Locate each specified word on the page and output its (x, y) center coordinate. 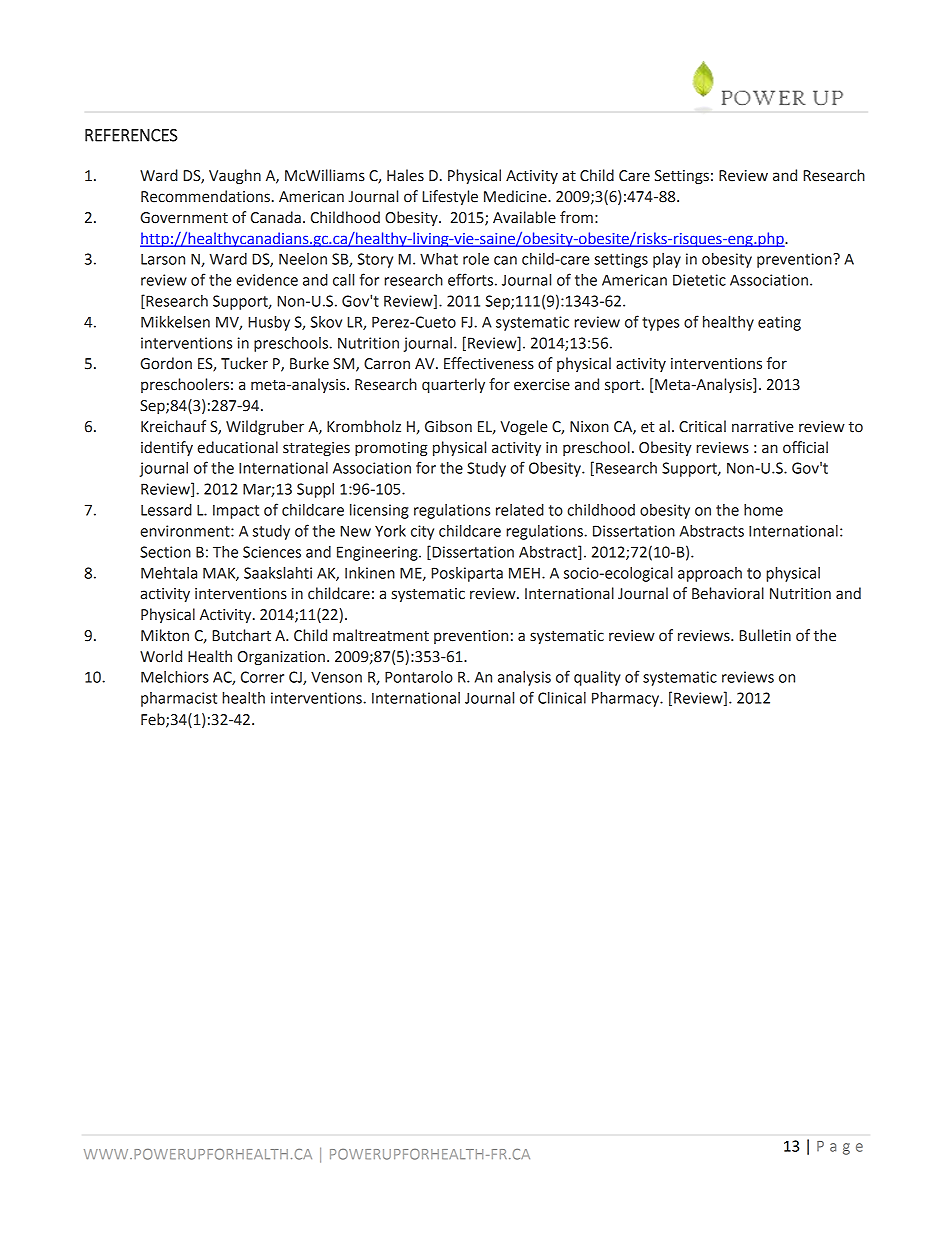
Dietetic (699, 280)
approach (710, 574)
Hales (405, 175)
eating (779, 323)
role (476, 259)
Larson (163, 259)
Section (165, 552)
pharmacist (179, 699)
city (422, 532)
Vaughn (235, 177)
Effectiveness (489, 363)
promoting (391, 449)
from (576, 217)
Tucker (244, 363)
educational (238, 447)
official (805, 447)
